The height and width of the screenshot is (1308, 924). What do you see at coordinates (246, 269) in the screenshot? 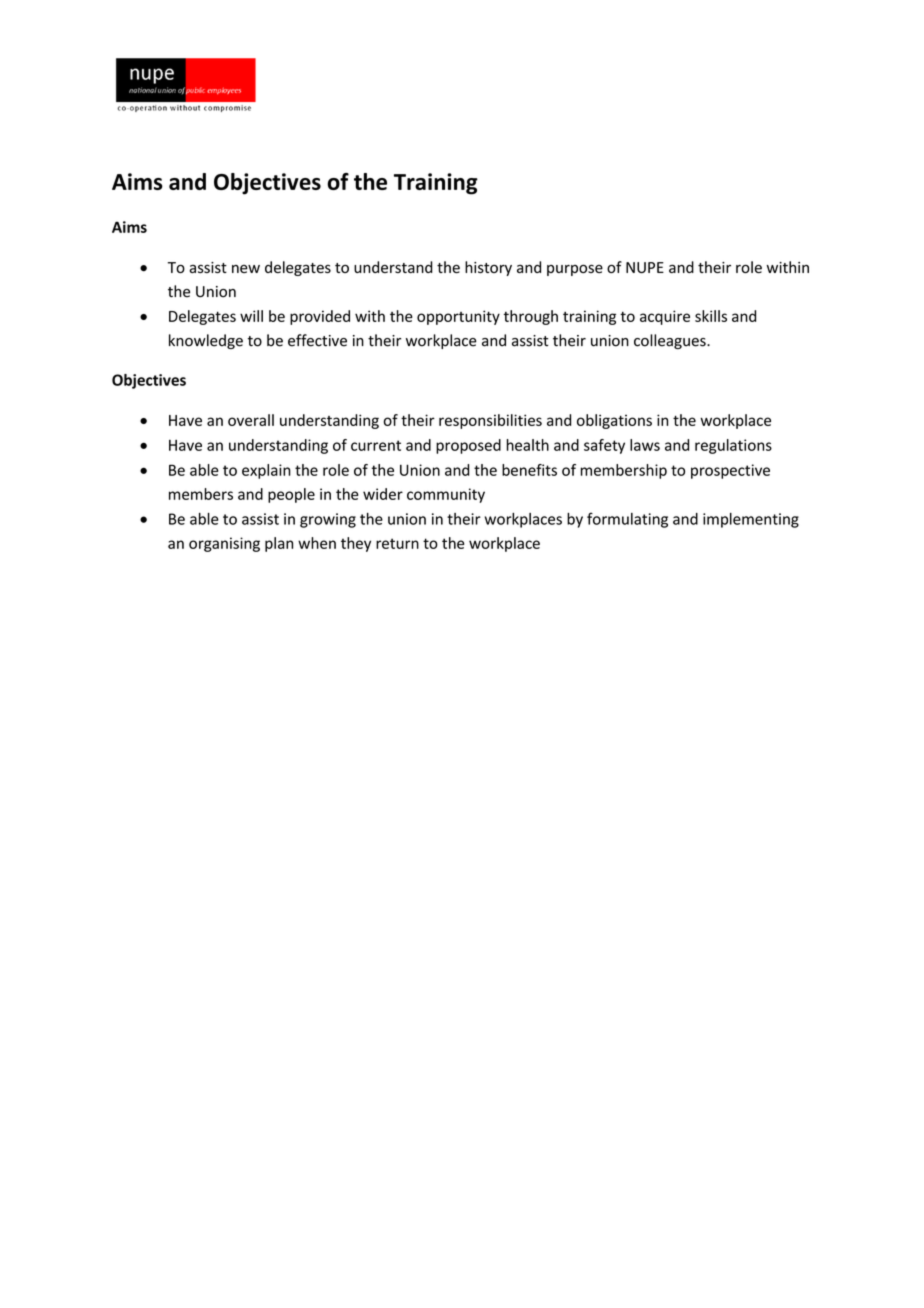
I see `new` at bounding box center [246, 269].
